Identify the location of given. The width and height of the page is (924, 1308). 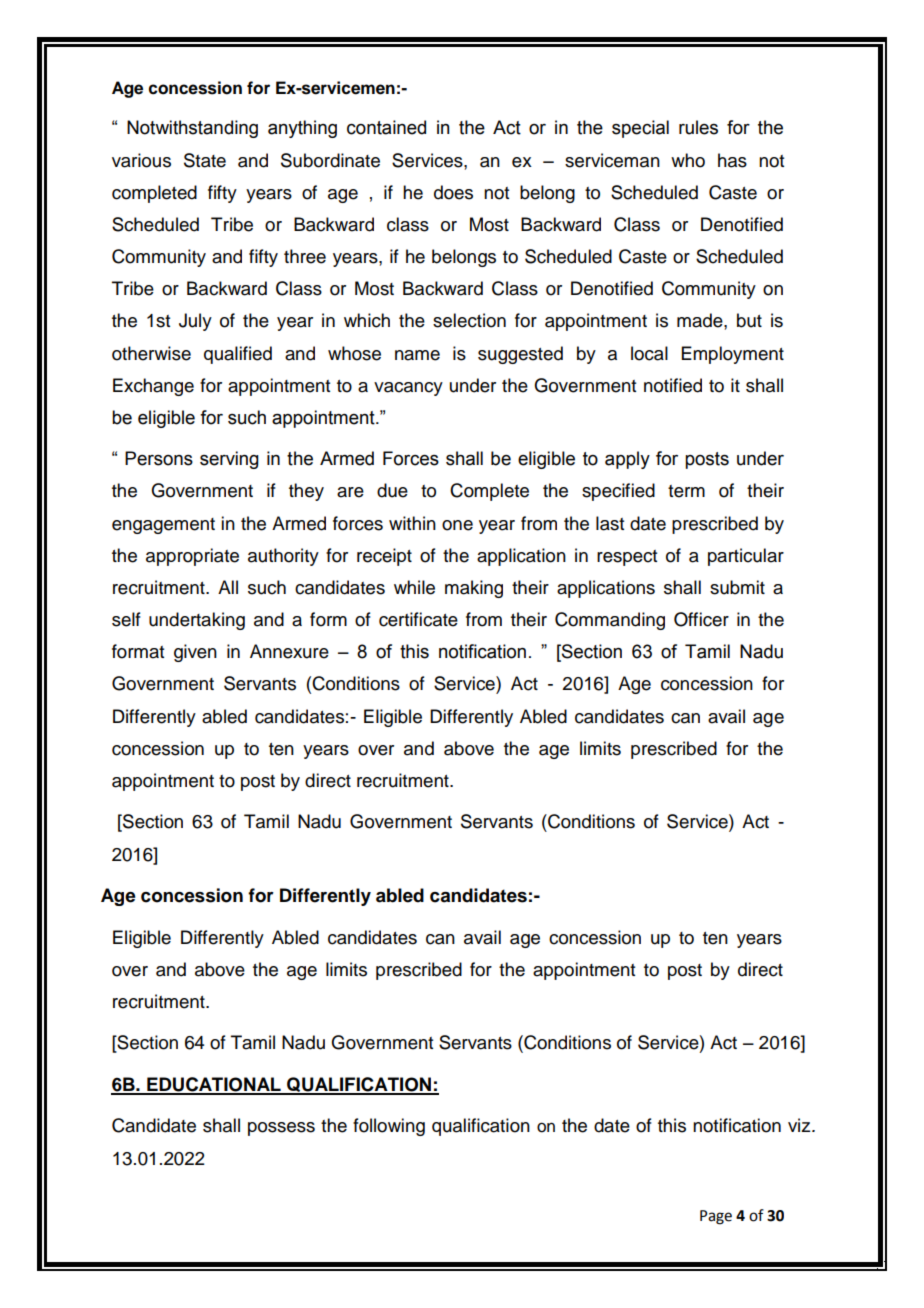
(195, 653).
